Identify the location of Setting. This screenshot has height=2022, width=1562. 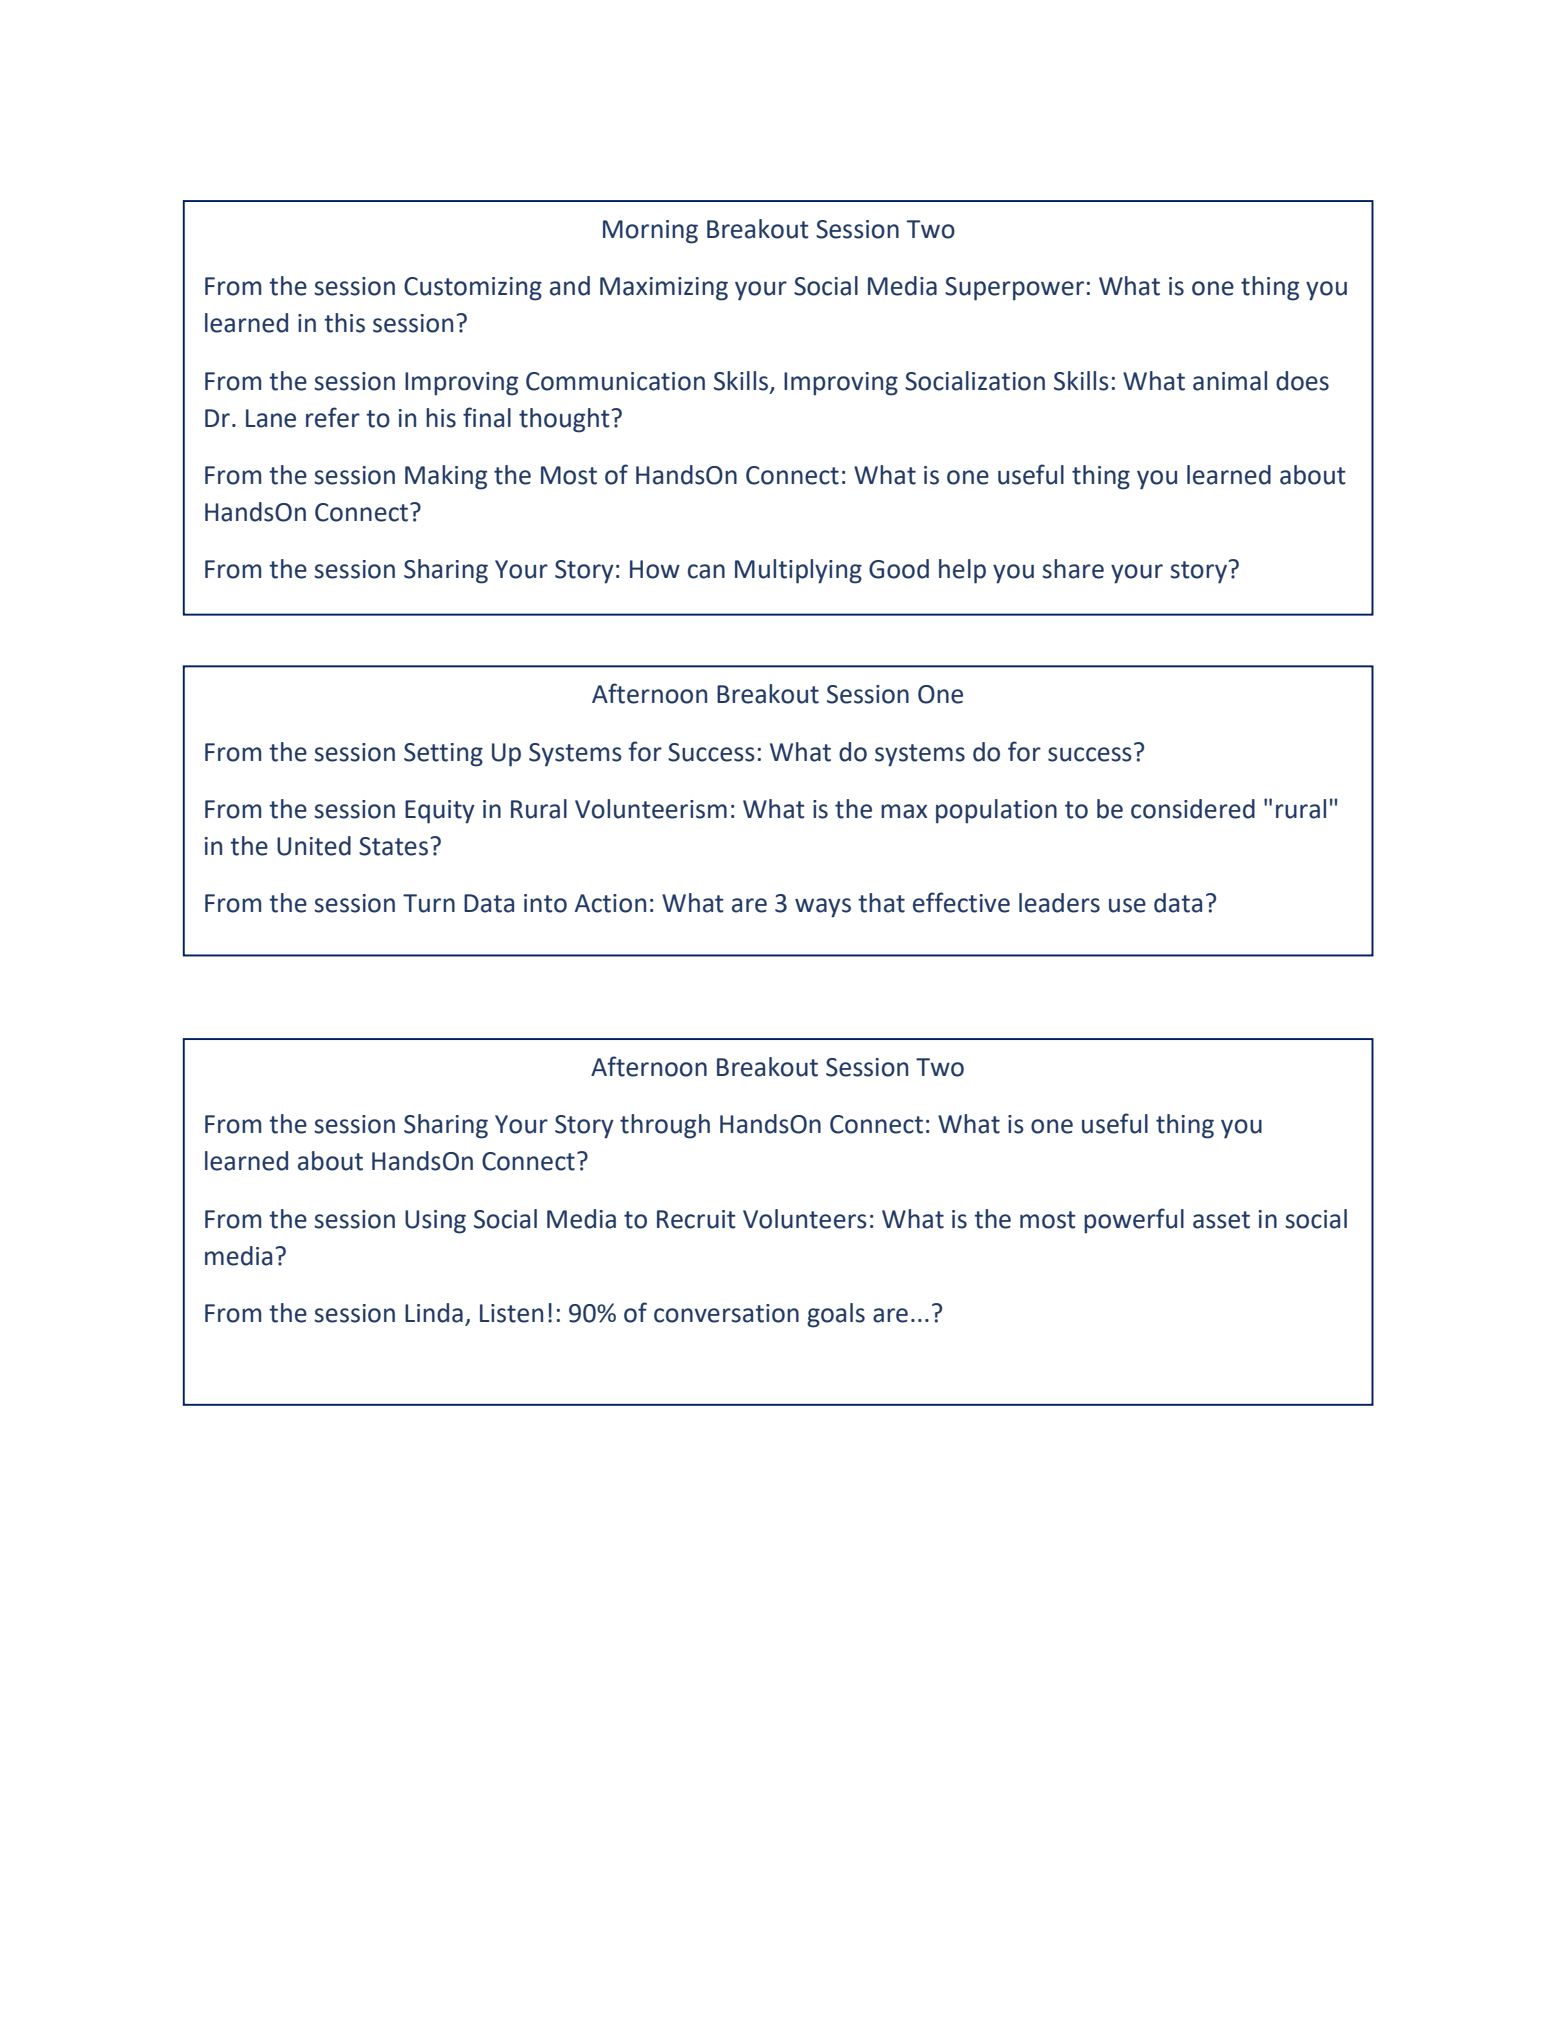
(443, 755).
